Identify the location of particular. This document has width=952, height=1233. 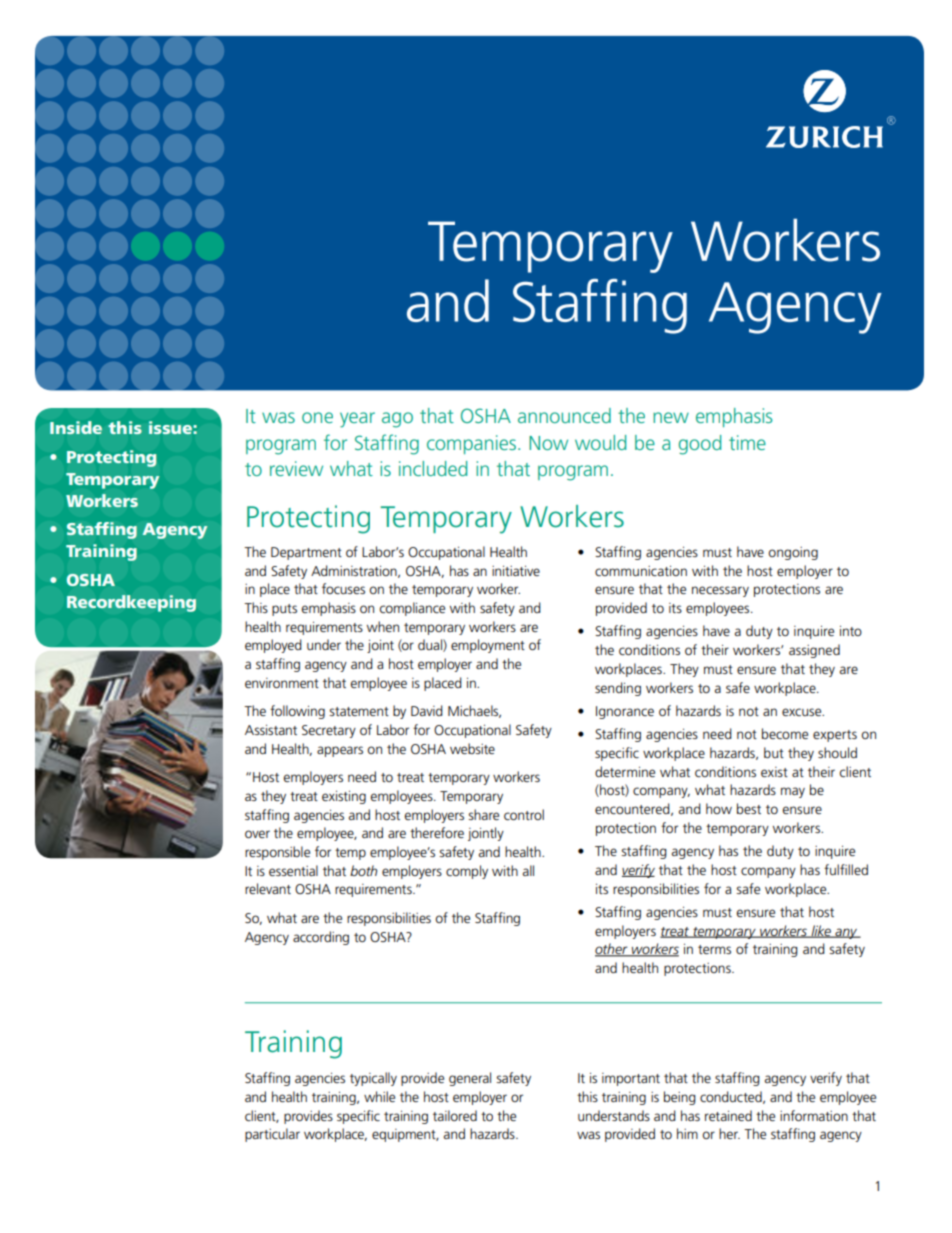
(272, 1135).
